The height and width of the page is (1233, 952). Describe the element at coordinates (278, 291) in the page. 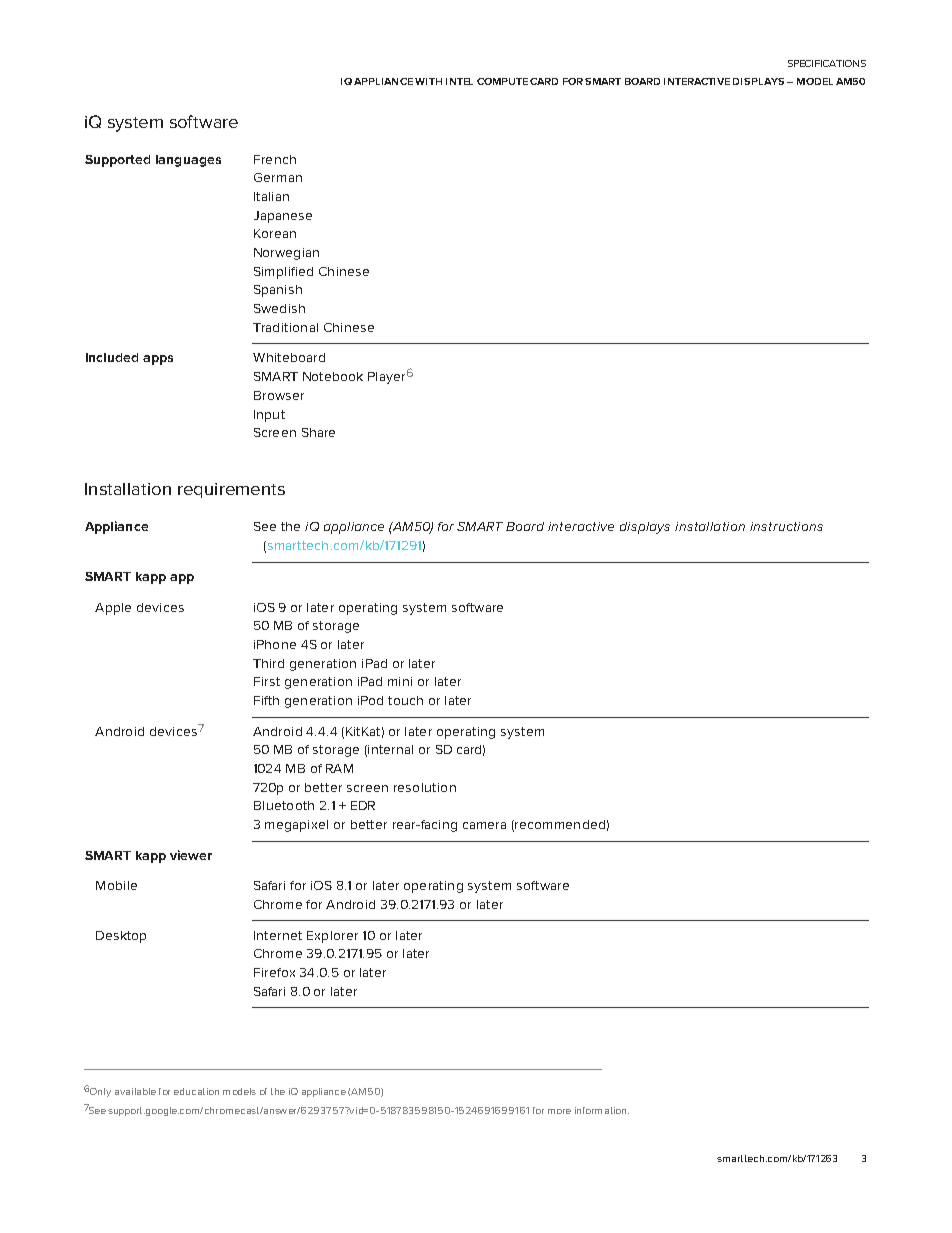

I see `Spanish` at that location.
